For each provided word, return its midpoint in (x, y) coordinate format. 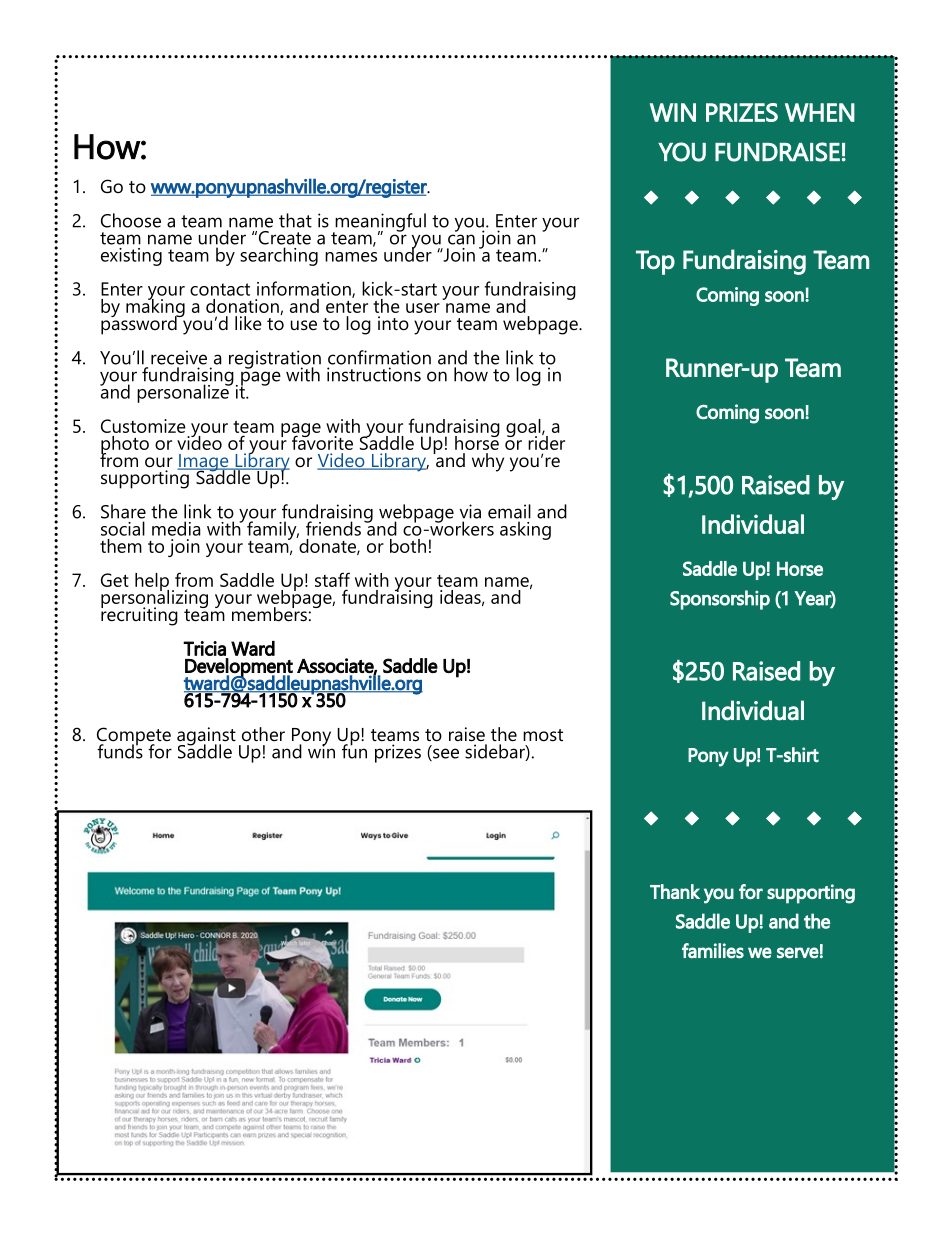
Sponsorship (720, 600)
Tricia (204, 648)
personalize (184, 393)
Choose (131, 220)
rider (546, 441)
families (713, 951)
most (543, 735)
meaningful (379, 223)
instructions (374, 374)
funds (120, 750)
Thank (675, 891)
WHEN (820, 112)
